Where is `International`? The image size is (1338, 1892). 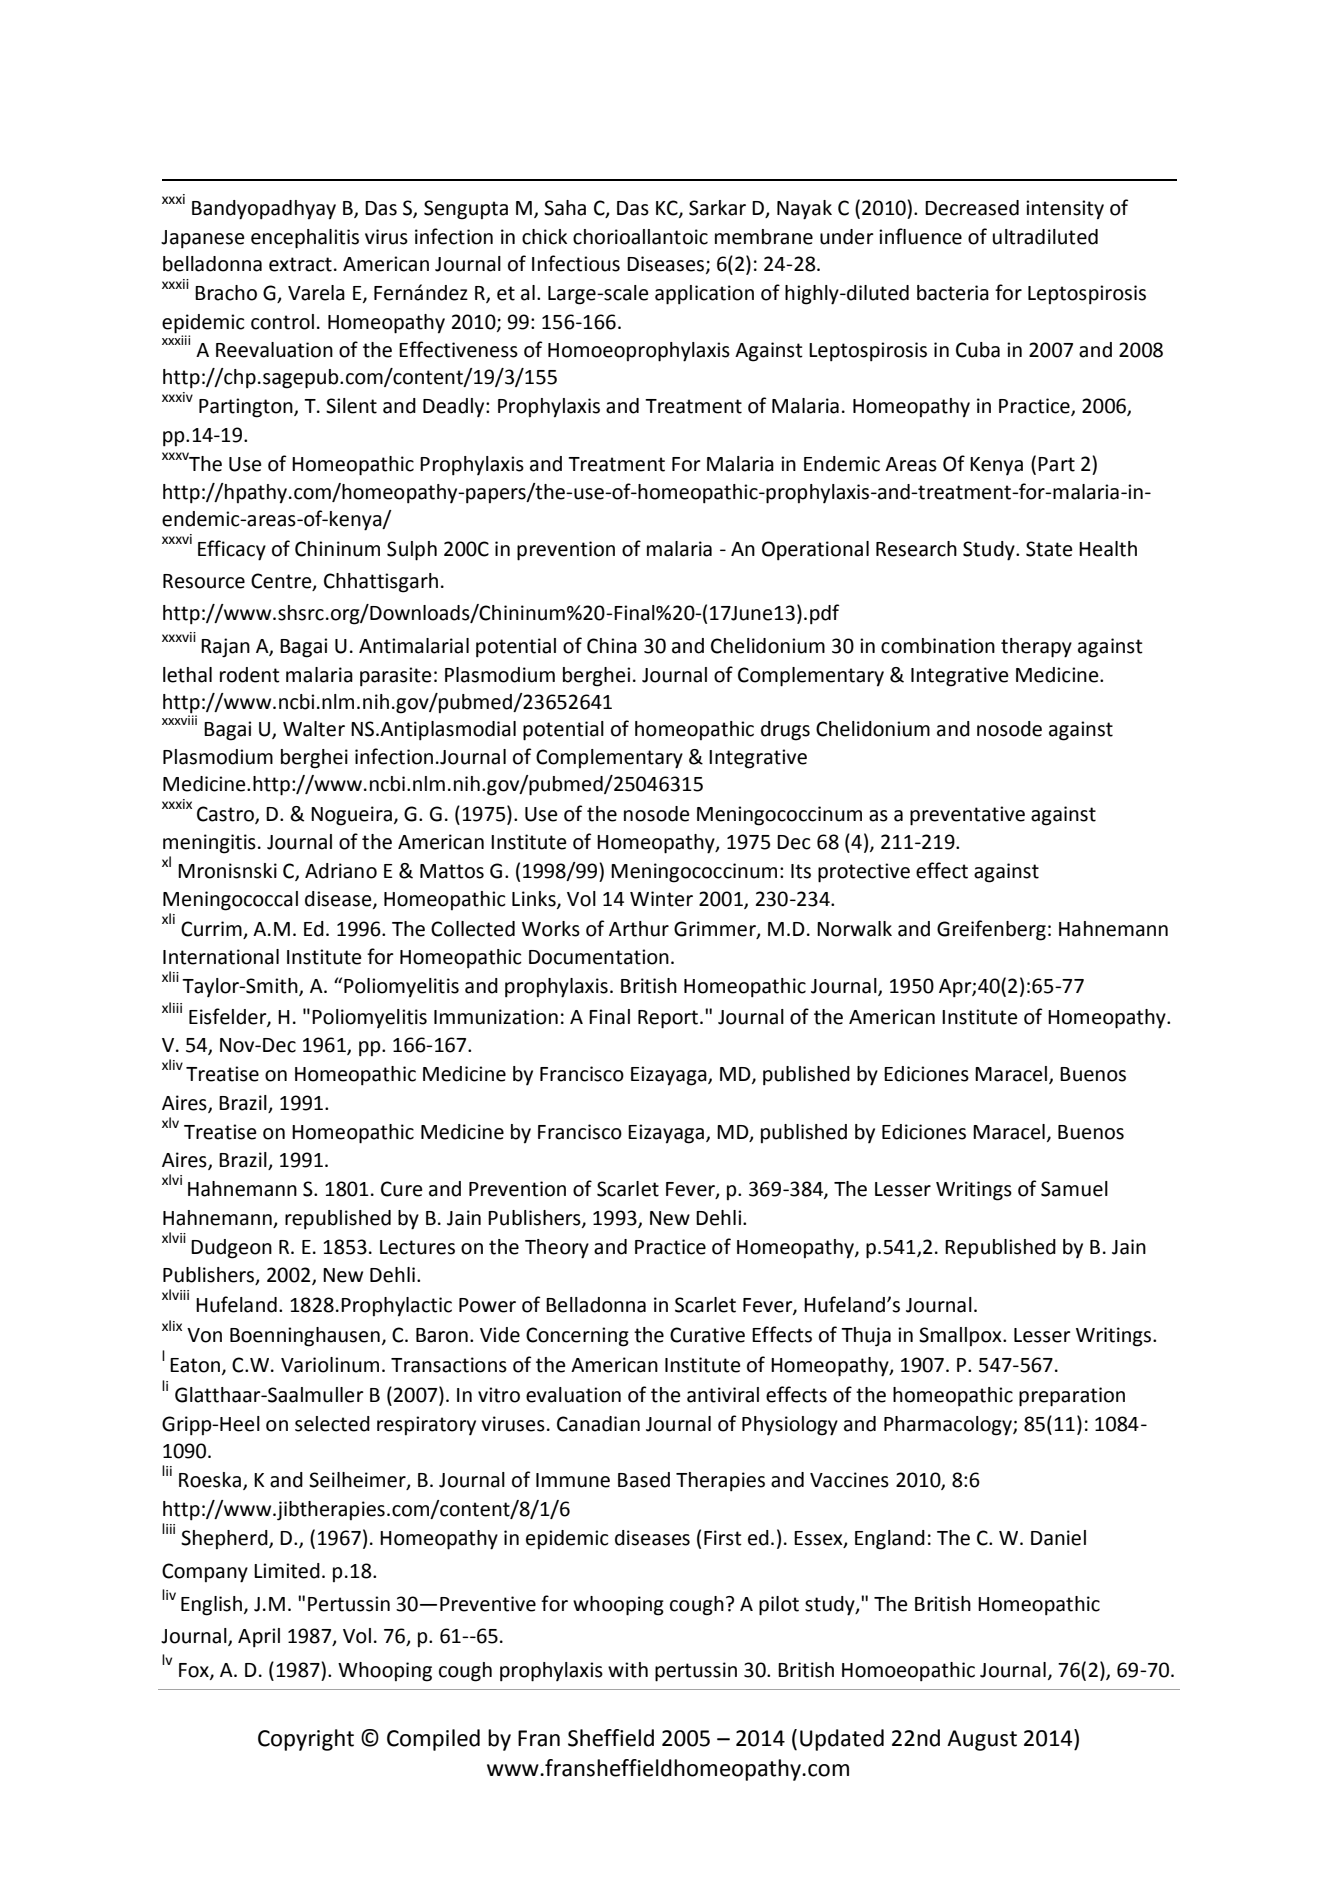
International is located at coordinates (221, 957).
